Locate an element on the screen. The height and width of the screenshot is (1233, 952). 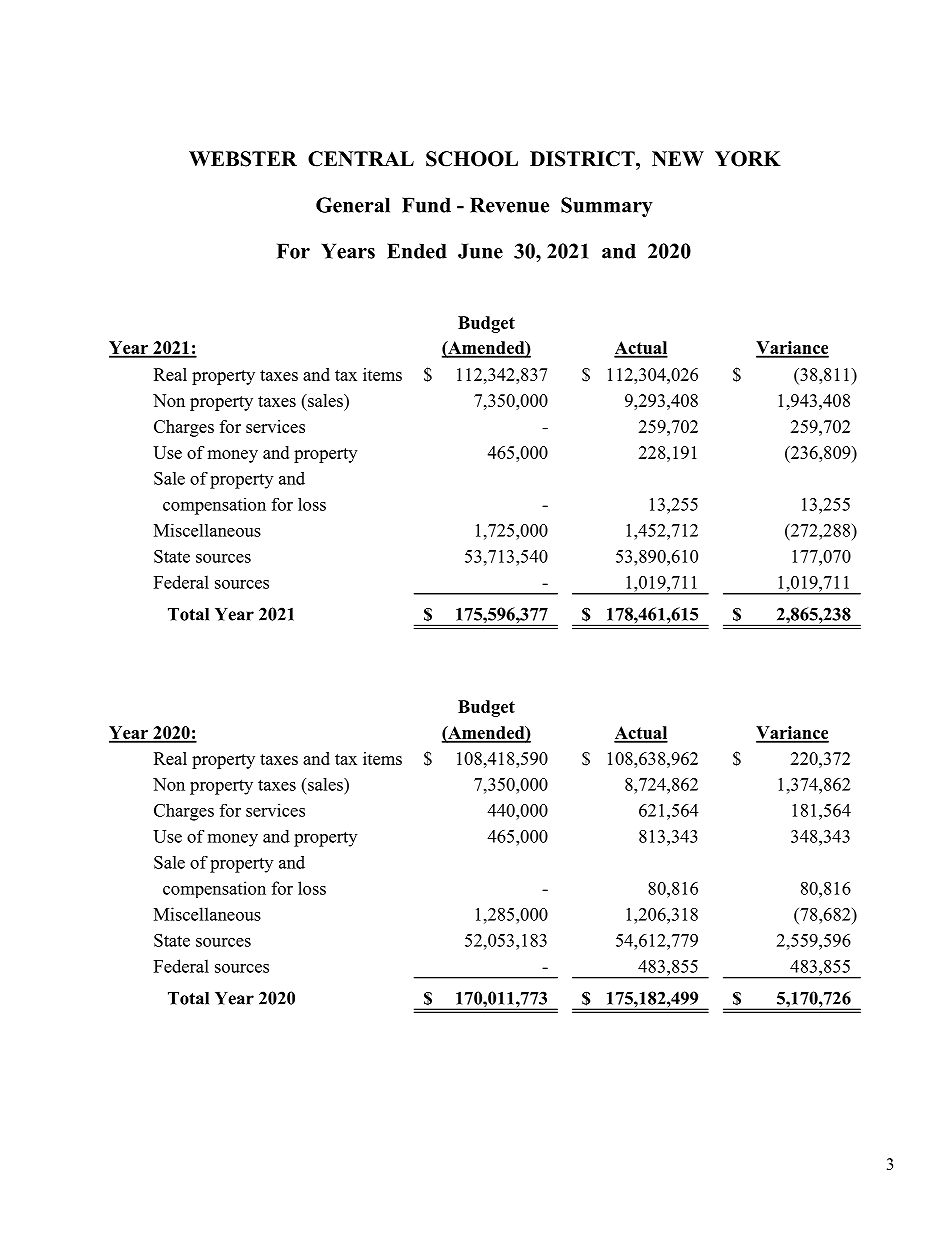
NEW is located at coordinates (678, 158).
